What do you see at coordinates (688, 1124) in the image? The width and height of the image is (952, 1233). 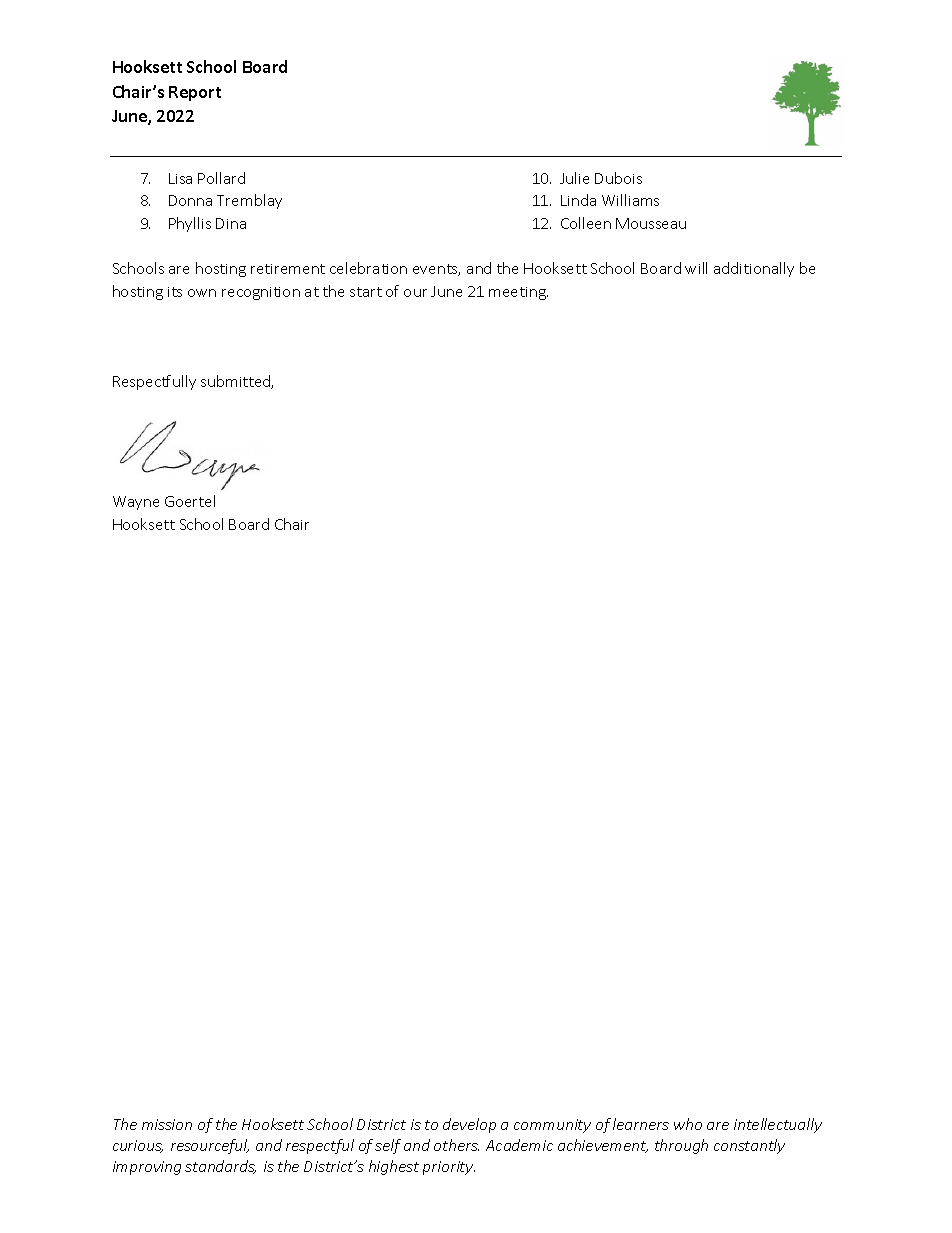 I see `who` at bounding box center [688, 1124].
